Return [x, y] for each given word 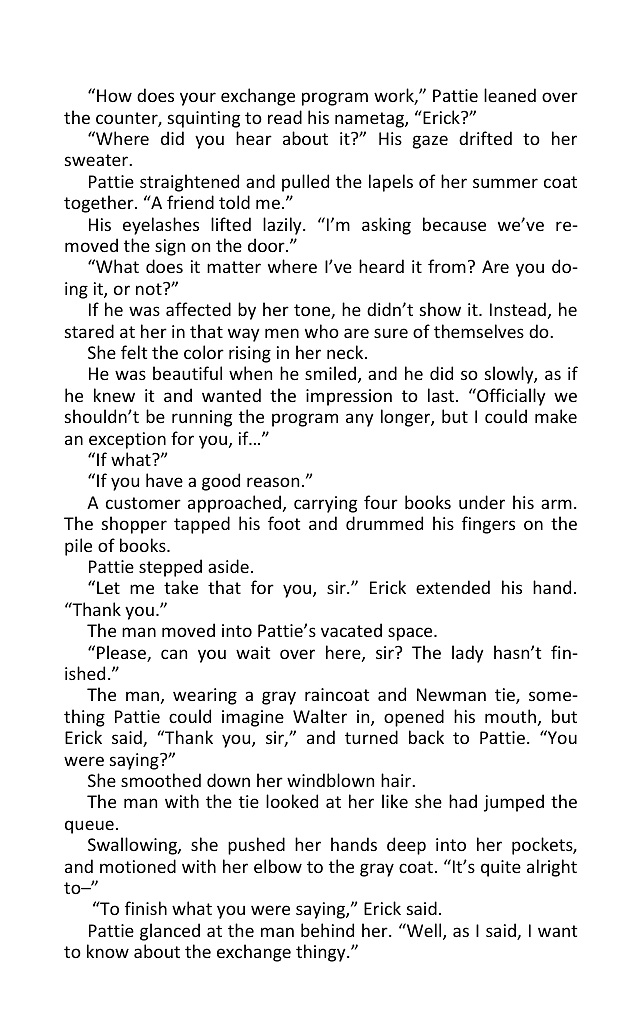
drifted [485, 138]
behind [327, 930]
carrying [325, 504]
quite [501, 868]
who [322, 331]
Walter [320, 716]
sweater [97, 160]
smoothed [161, 780]
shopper [134, 525]
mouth [510, 716]
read [285, 117]
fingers [488, 525]
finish [146, 908]
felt [134, 352]
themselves [479, 331]
